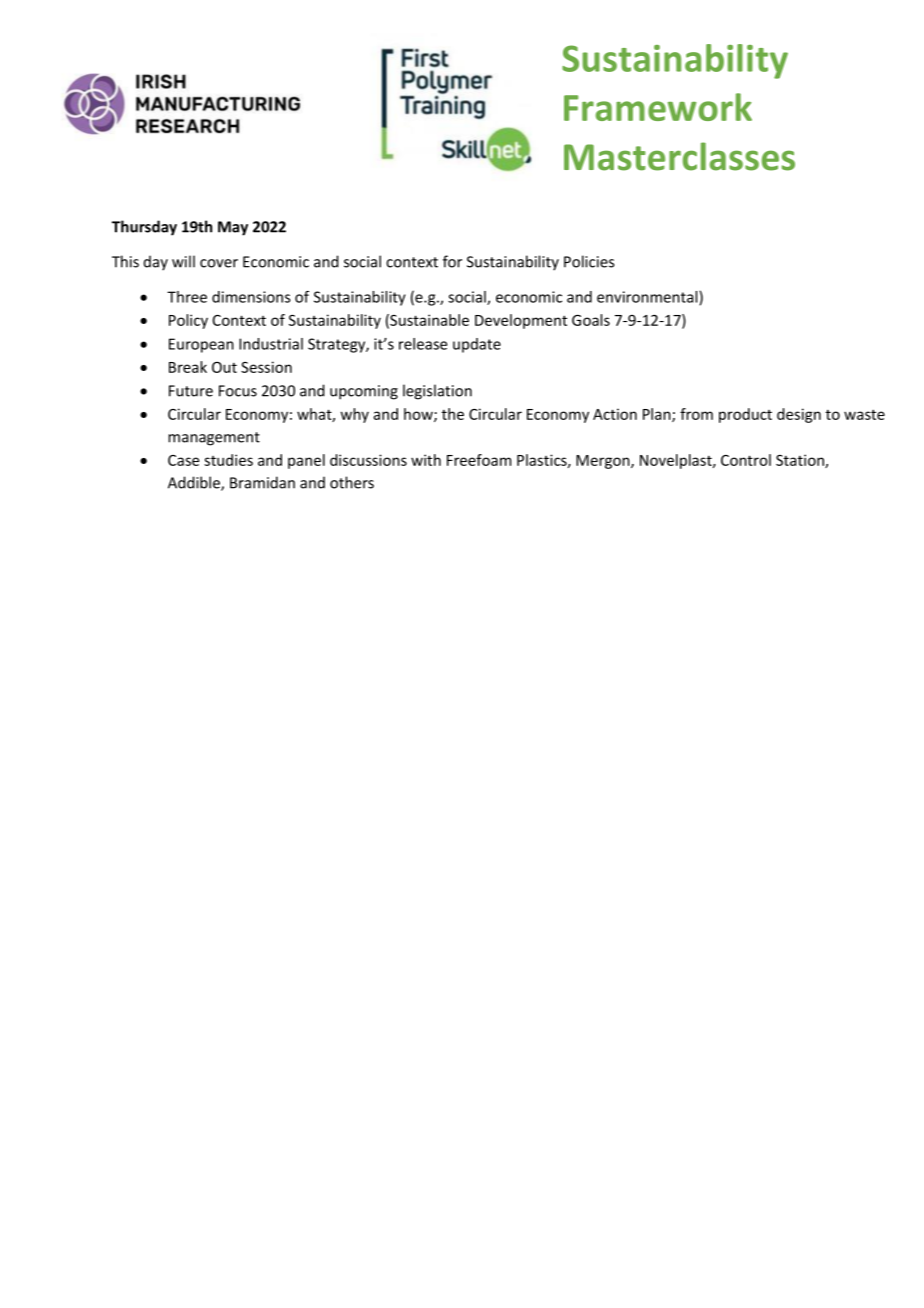 The height and width of the page is (1308, 924). I want to click on Development, so click(521, 321).
